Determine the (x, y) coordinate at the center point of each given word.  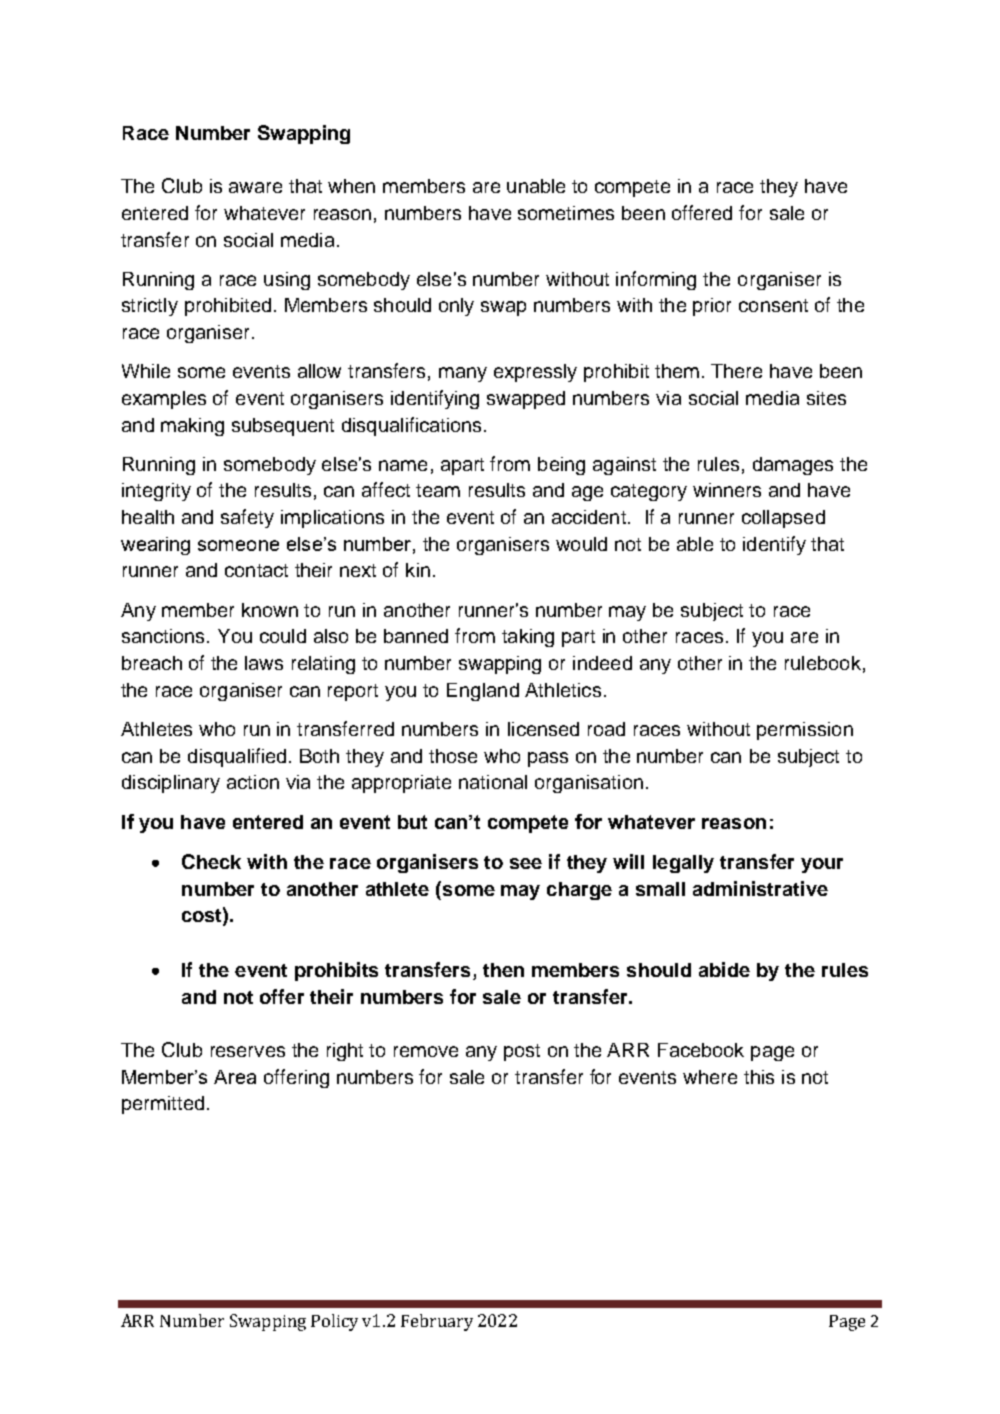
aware (255, 187)
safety (247, 518)
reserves (248, 1051)
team (438, 490)
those (453, 756)
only (456, 307)
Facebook (701, 1050)
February (437, 1322)
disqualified (237, 757)
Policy (334, 1322)
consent (773, 305)
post (522, 1052)
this (759, 1077)
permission (805, 731)
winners (727, 490)
